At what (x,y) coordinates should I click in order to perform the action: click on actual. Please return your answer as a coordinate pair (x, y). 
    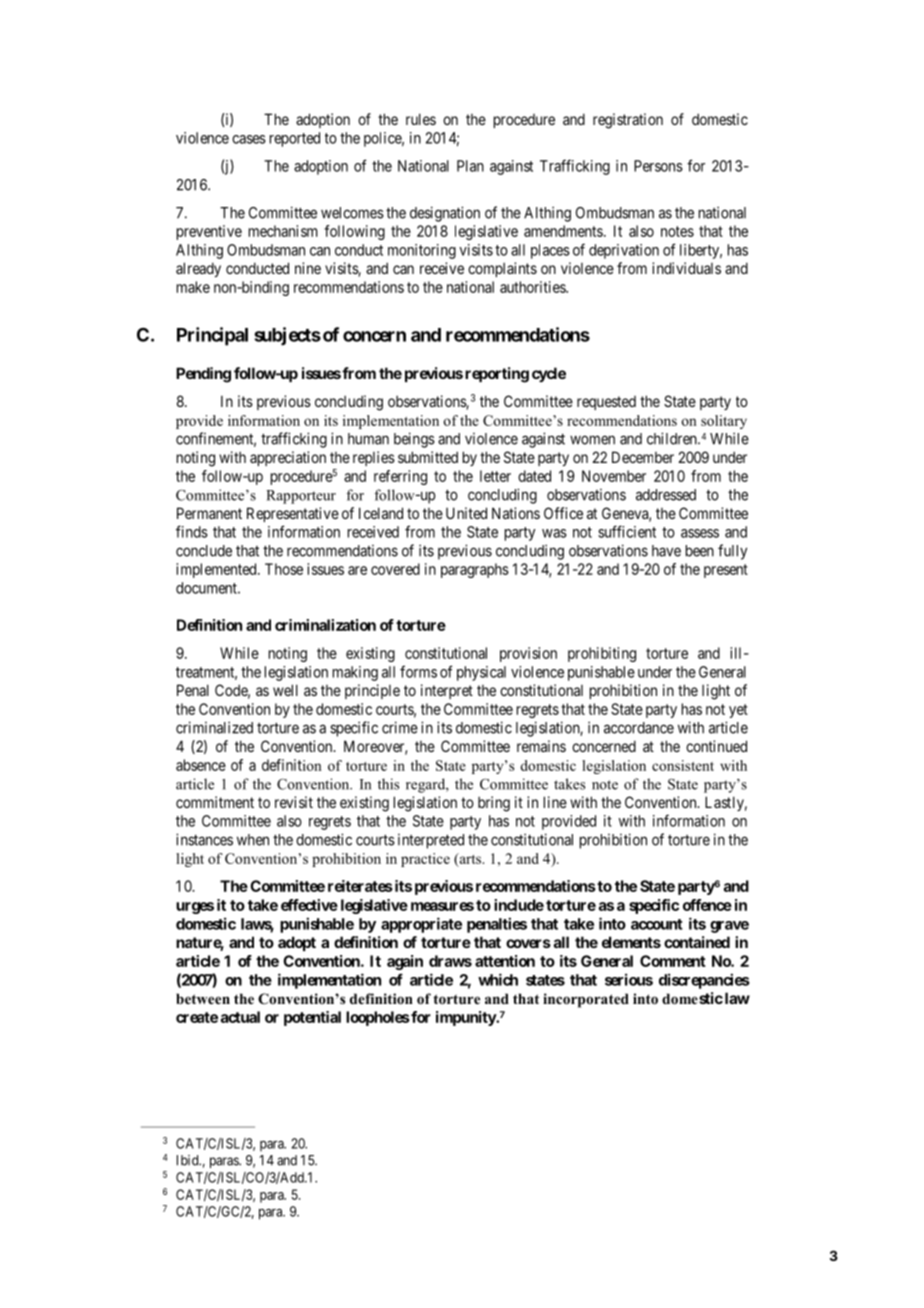
    Looking at the image, I should click on (240, 1017).
